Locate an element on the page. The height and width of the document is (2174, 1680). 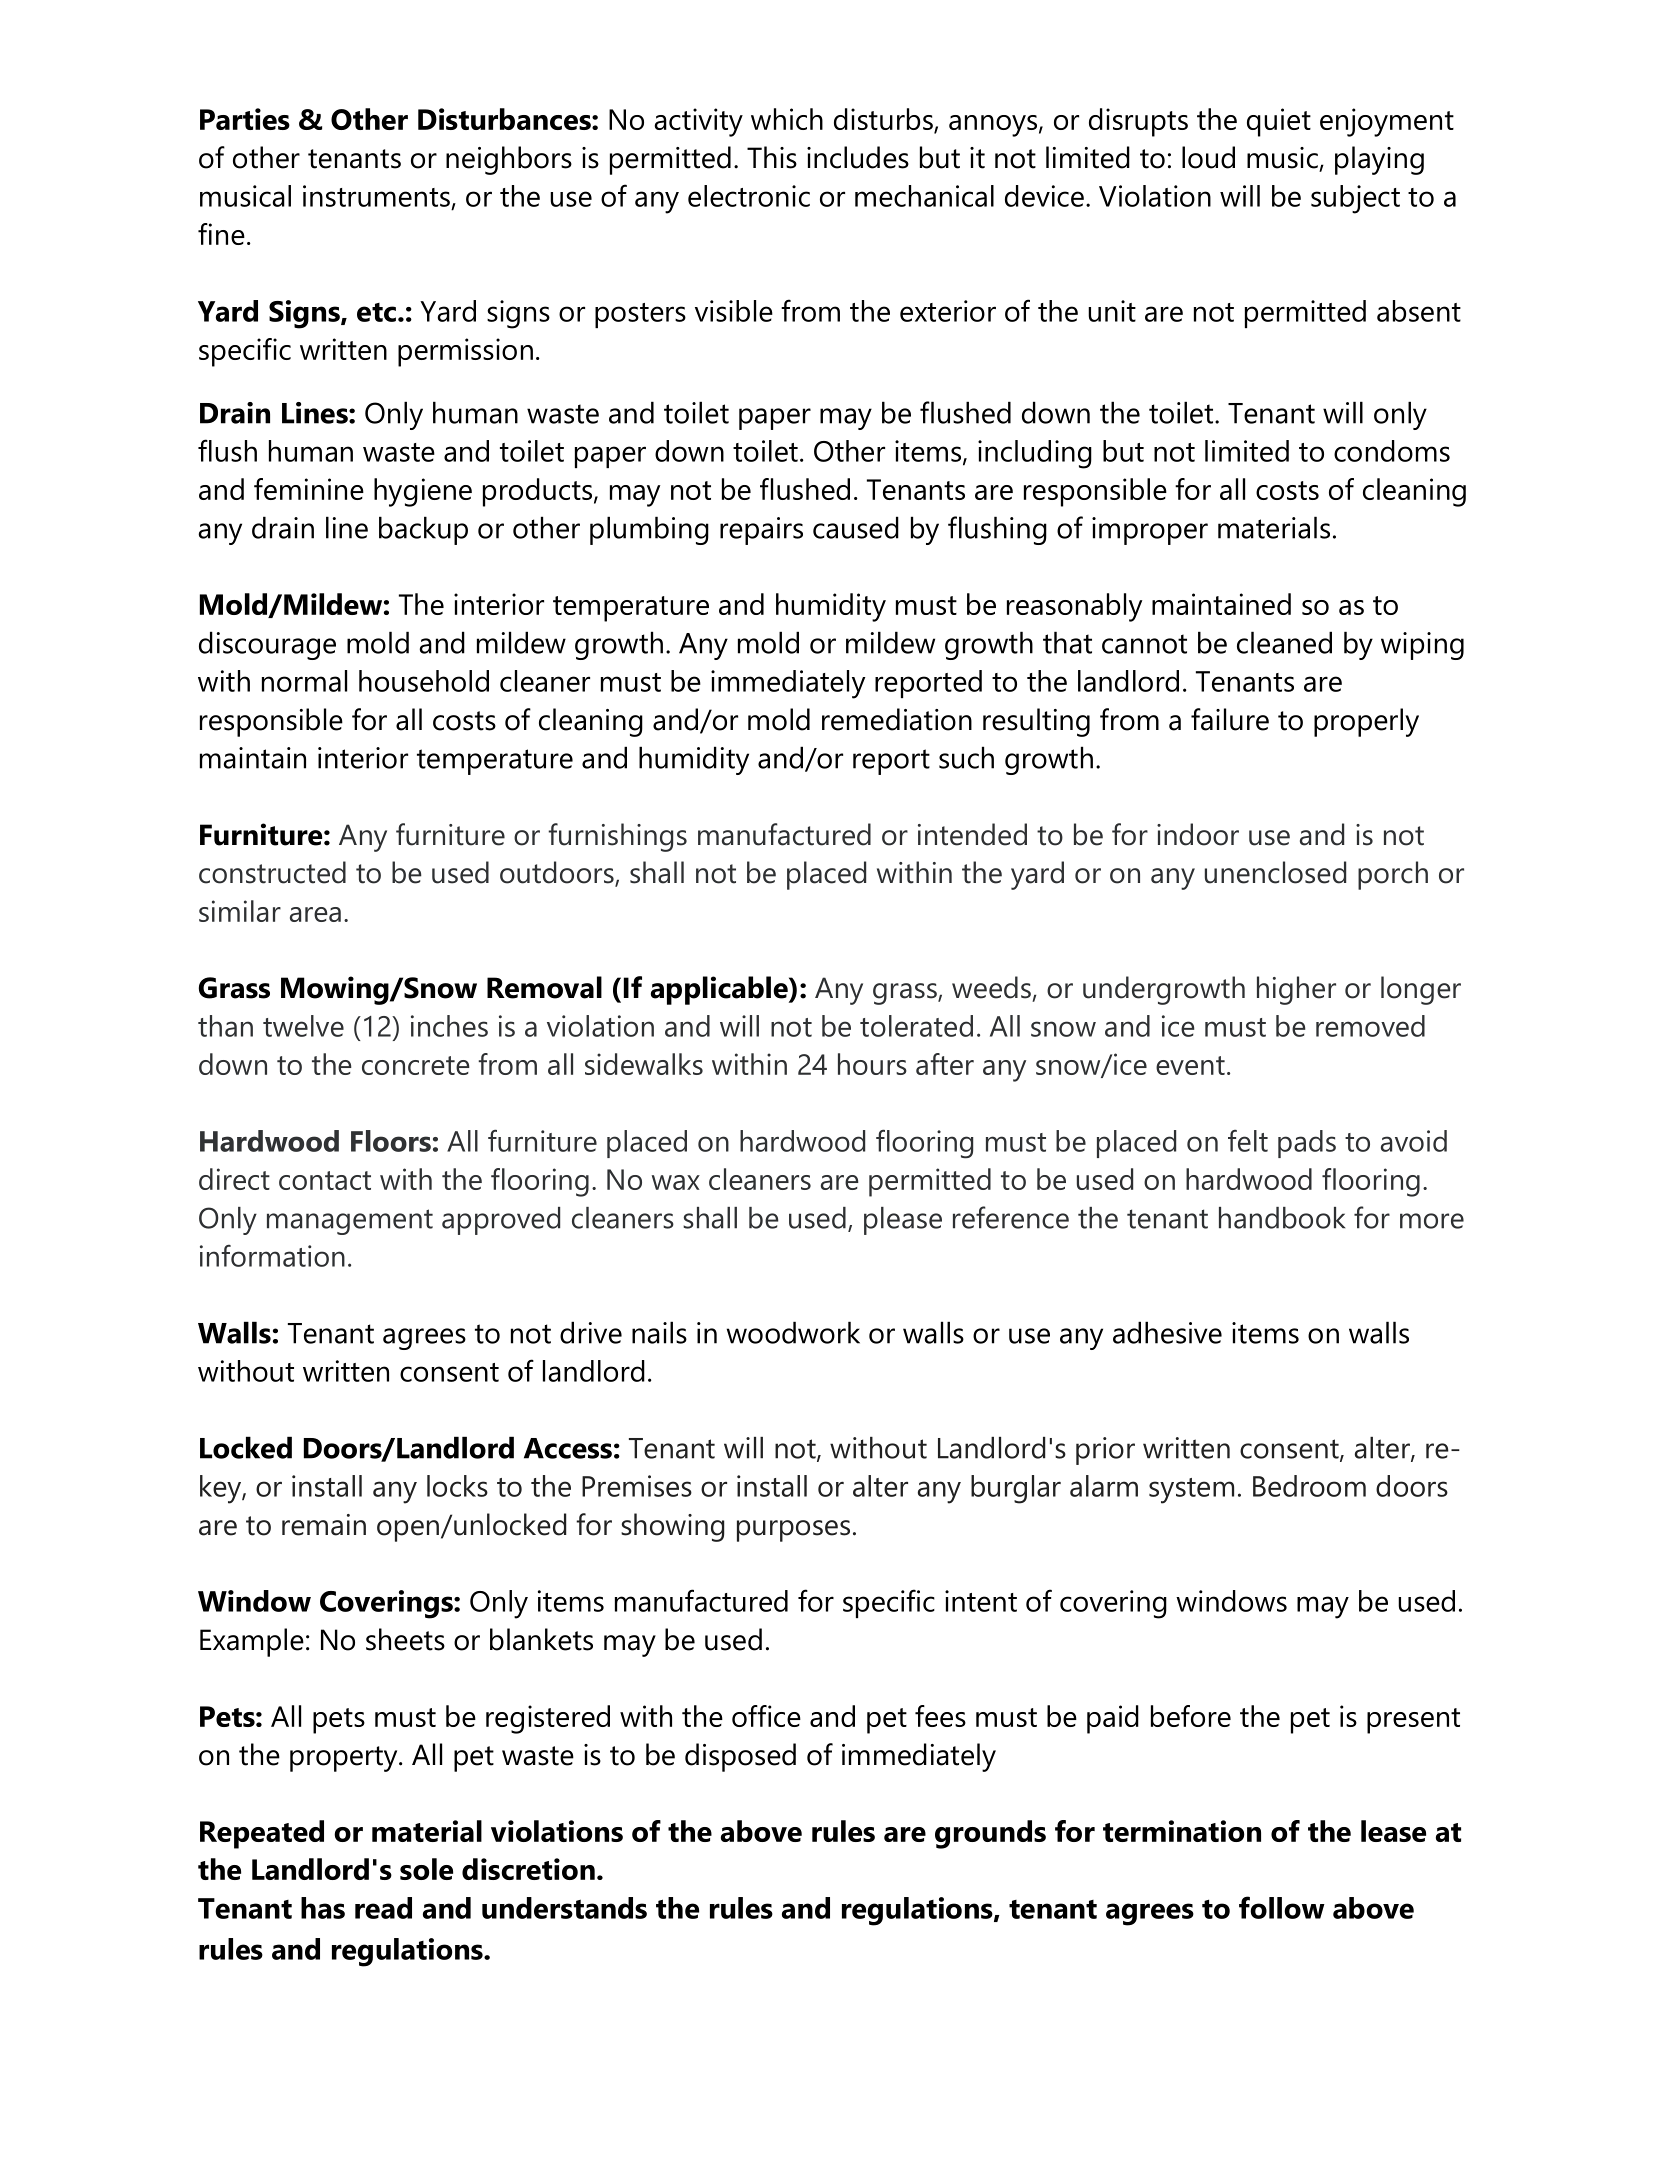
includes is located at coordinates (858, 157).
